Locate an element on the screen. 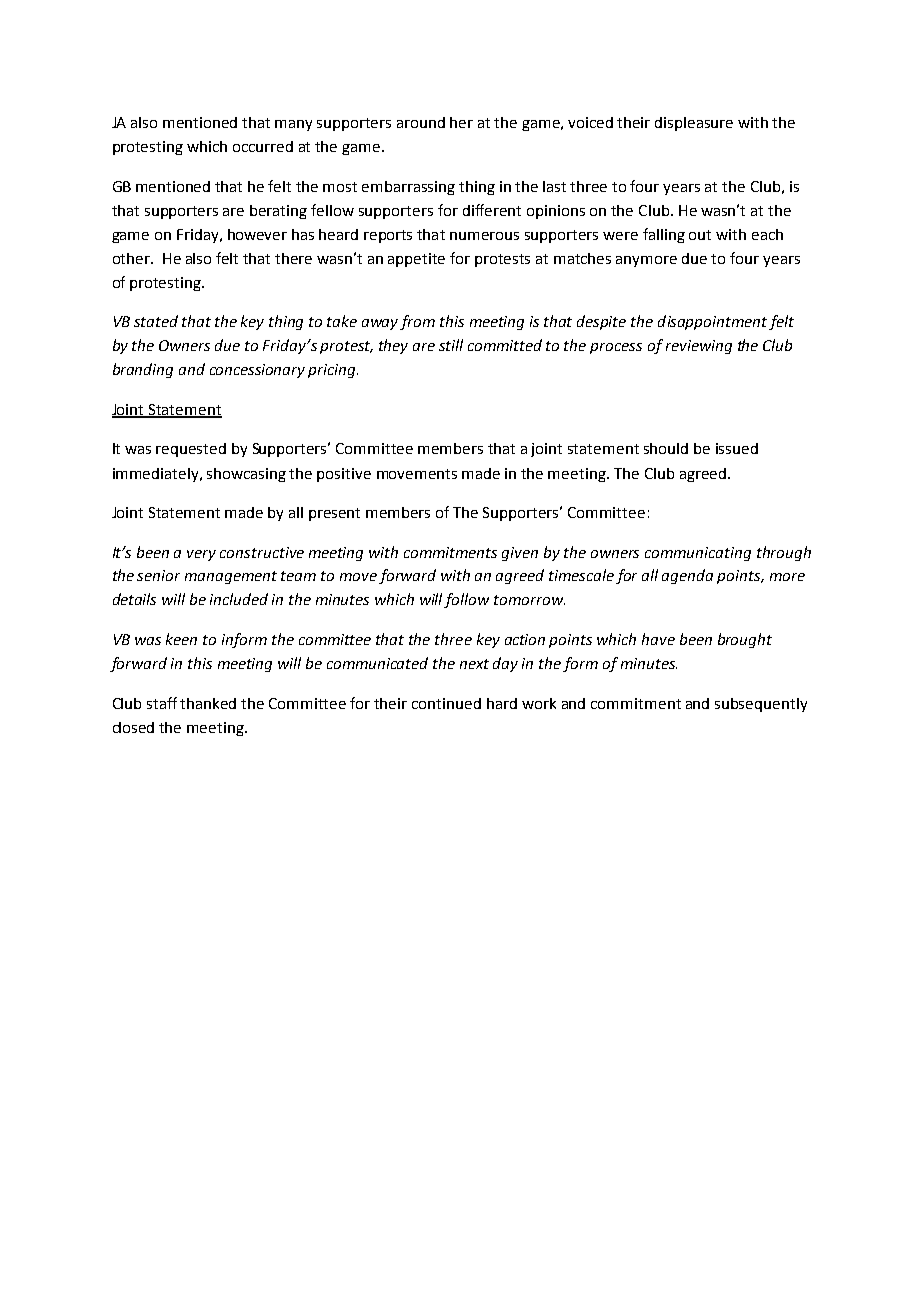 The height and width of the screenshot is (1308, 924). around is located at coordinates (421, 122).
